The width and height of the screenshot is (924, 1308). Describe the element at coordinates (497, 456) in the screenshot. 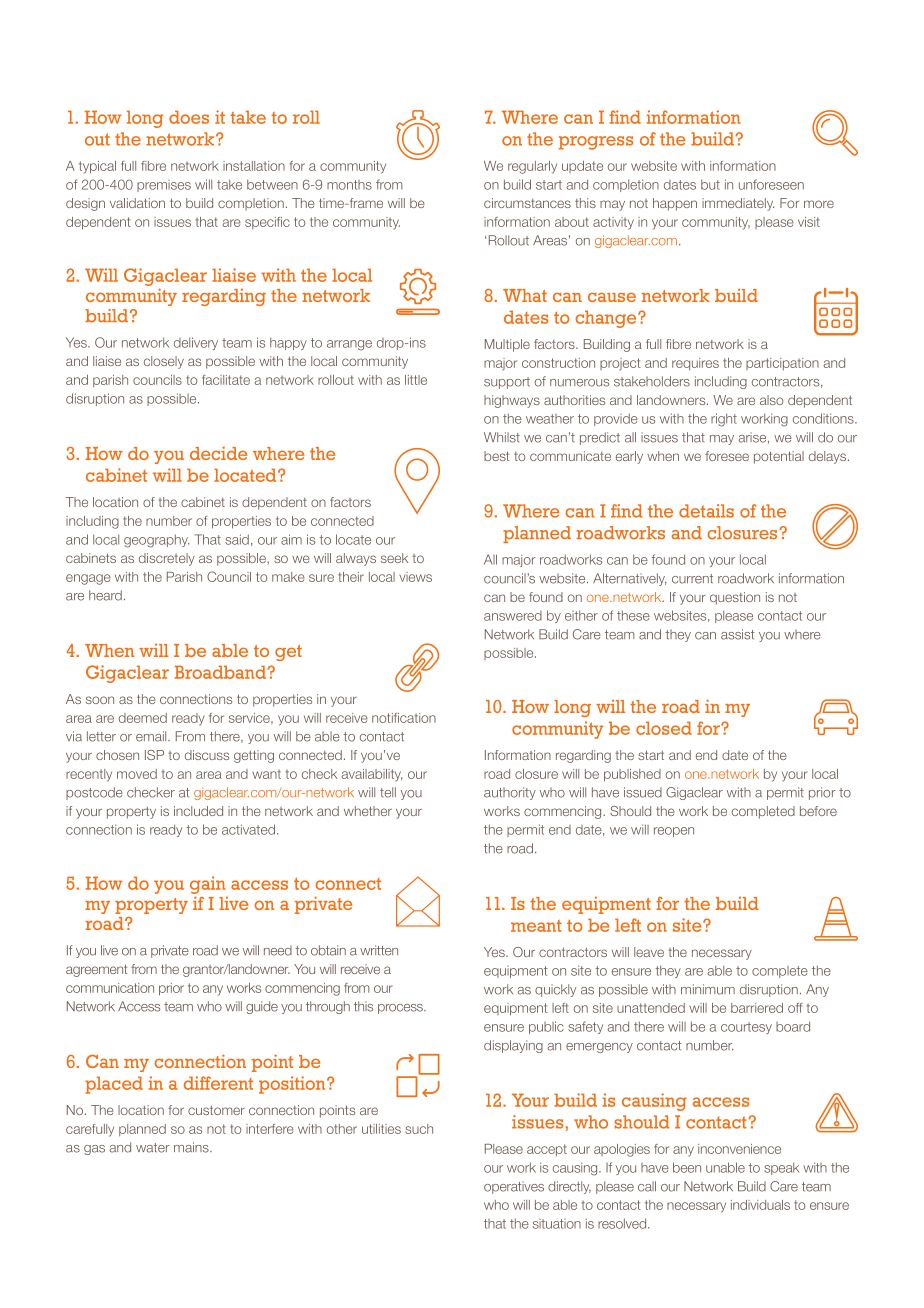

I see `best` at that location.
